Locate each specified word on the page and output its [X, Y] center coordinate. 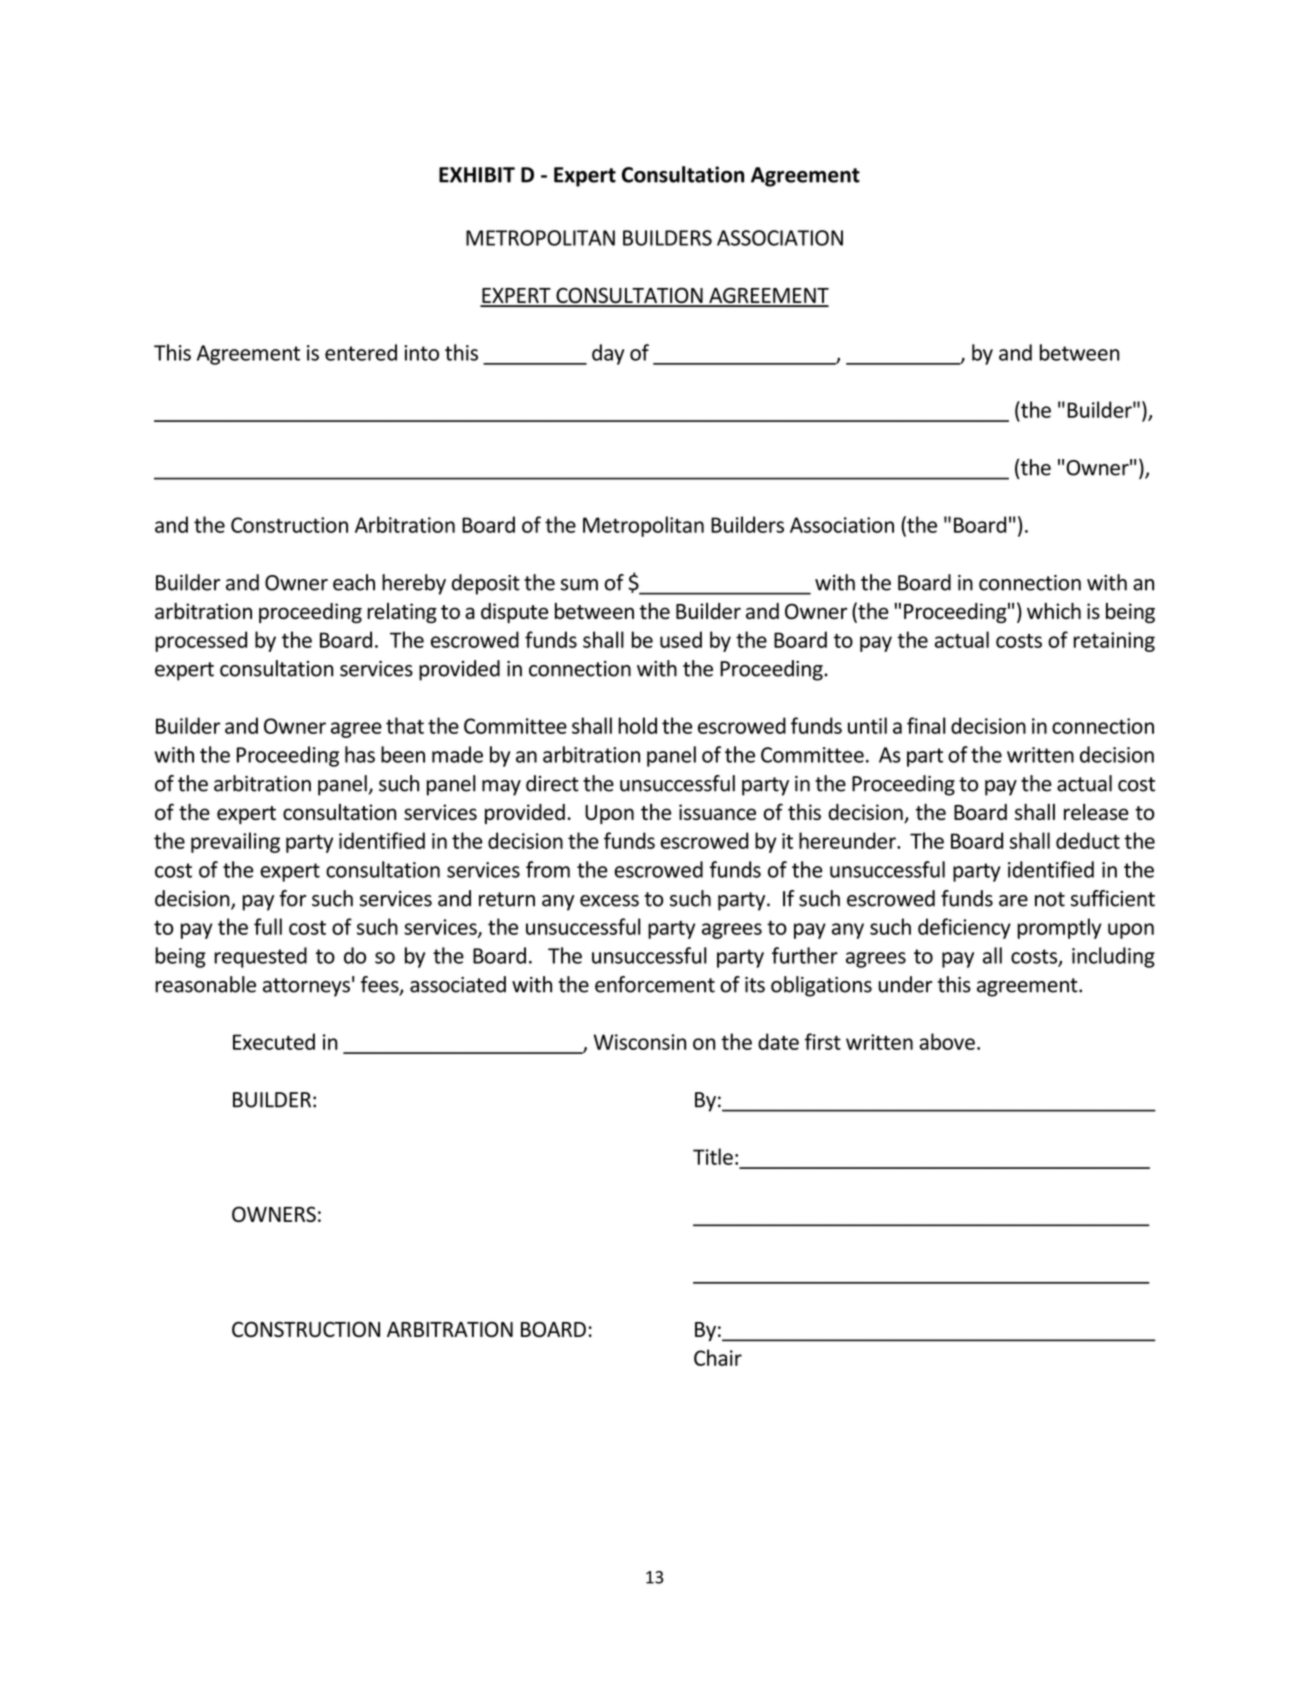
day [608, 354]
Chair [718, 1357]
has [360, 754]
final [926, 725]
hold [637, 725]
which [1054, 611]
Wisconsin [640, 1042]
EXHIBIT [477, 175]
